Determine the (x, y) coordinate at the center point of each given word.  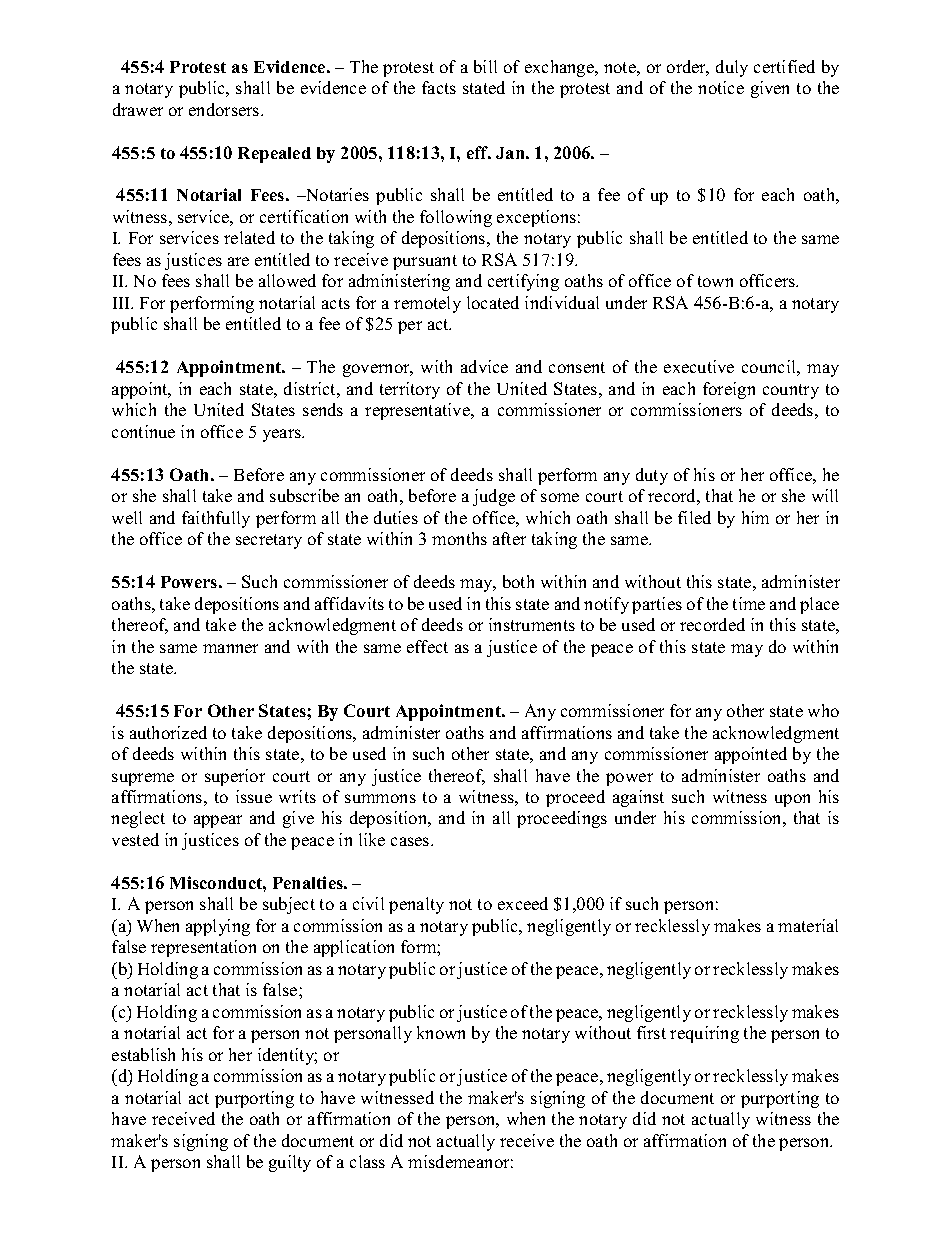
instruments (532, 624)
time (749, 603)
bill (485, 66)
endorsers (225, 109)
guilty (290, 1163)
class (367, 1161)
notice (721, 87)
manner (230, 648)
